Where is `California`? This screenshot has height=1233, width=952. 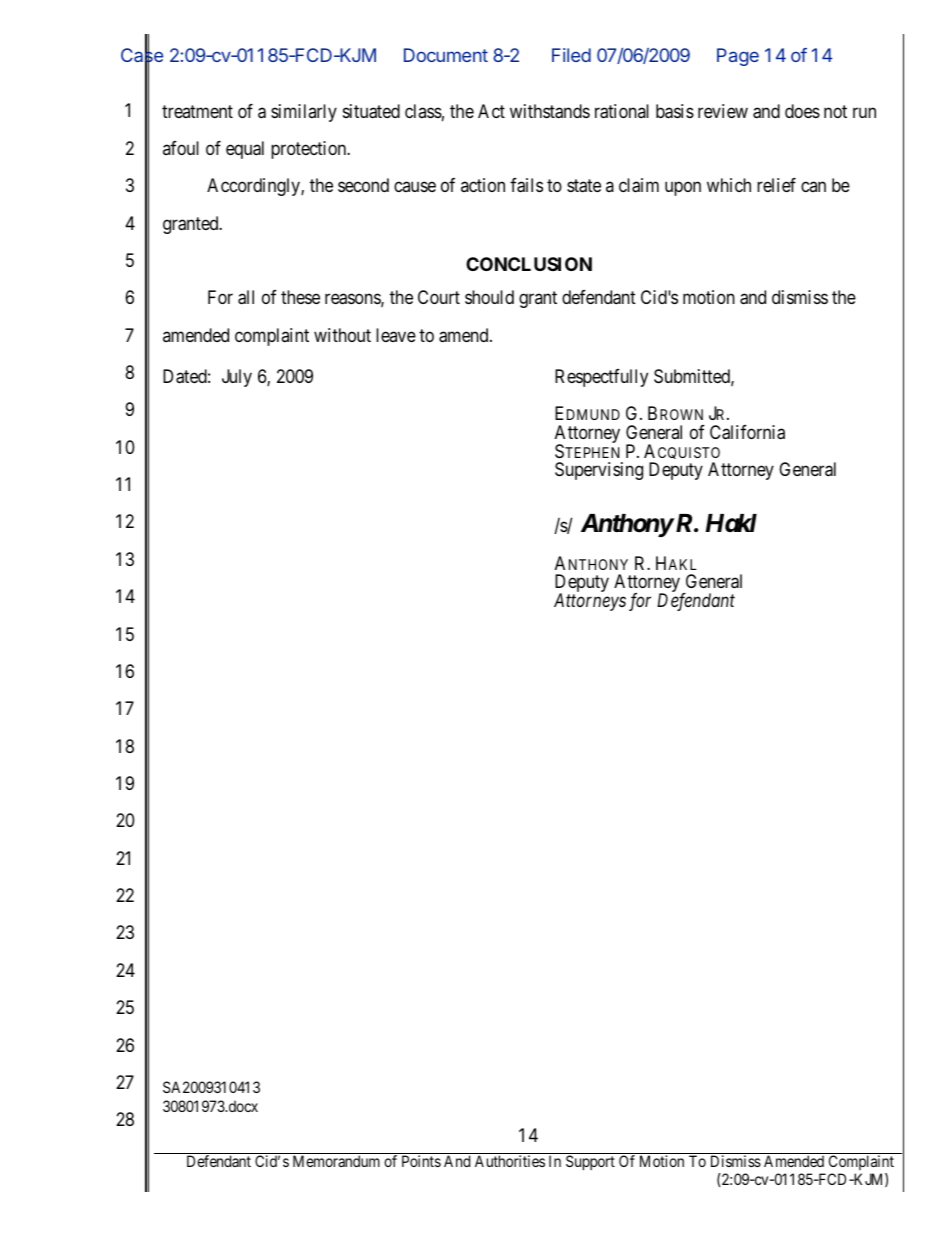 California is located at coordinates (747, 432).
